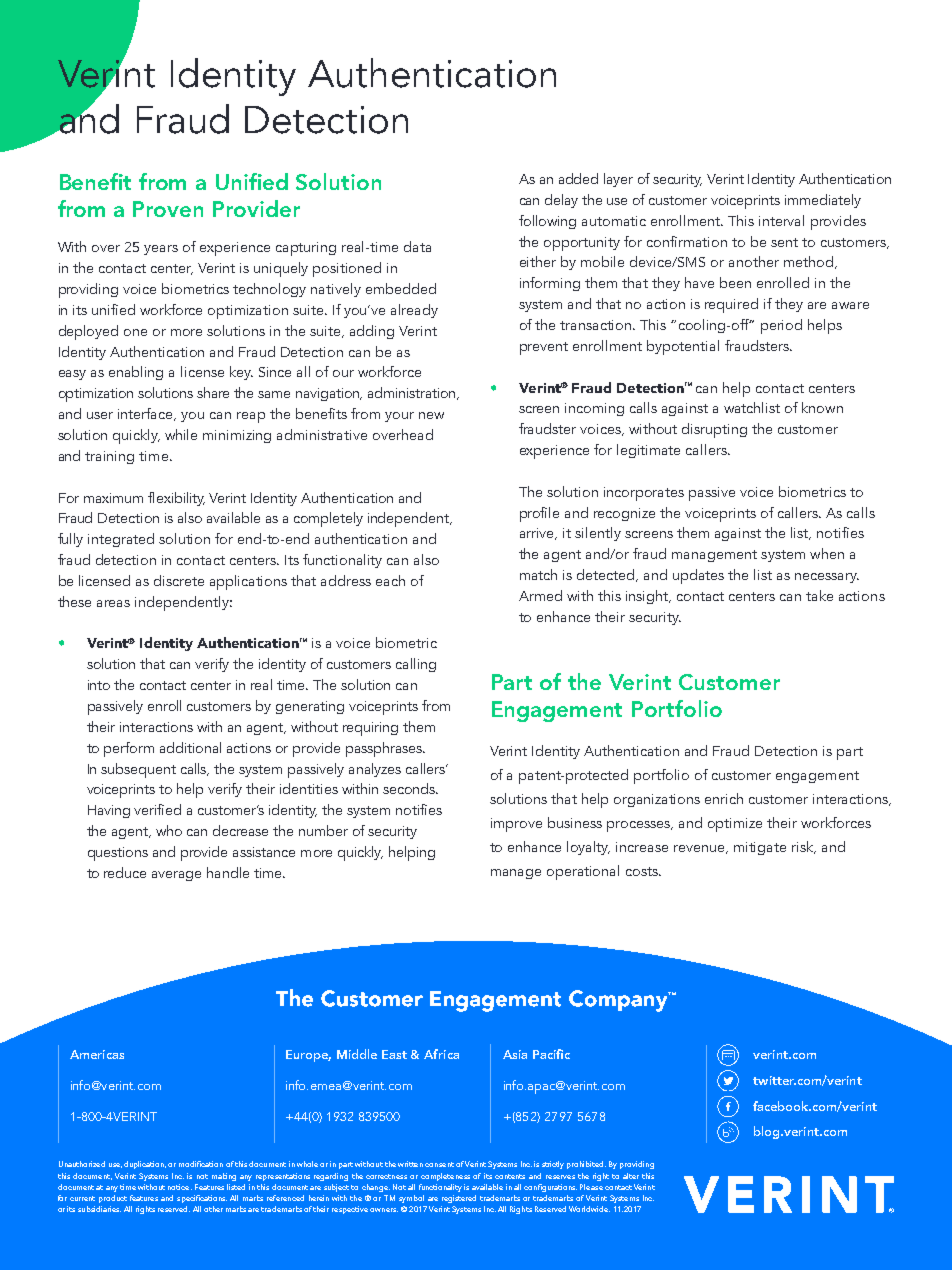  What do you see at coordinates (781, 220) in the image?
I see `interval` at bounding box center [781, 220].
